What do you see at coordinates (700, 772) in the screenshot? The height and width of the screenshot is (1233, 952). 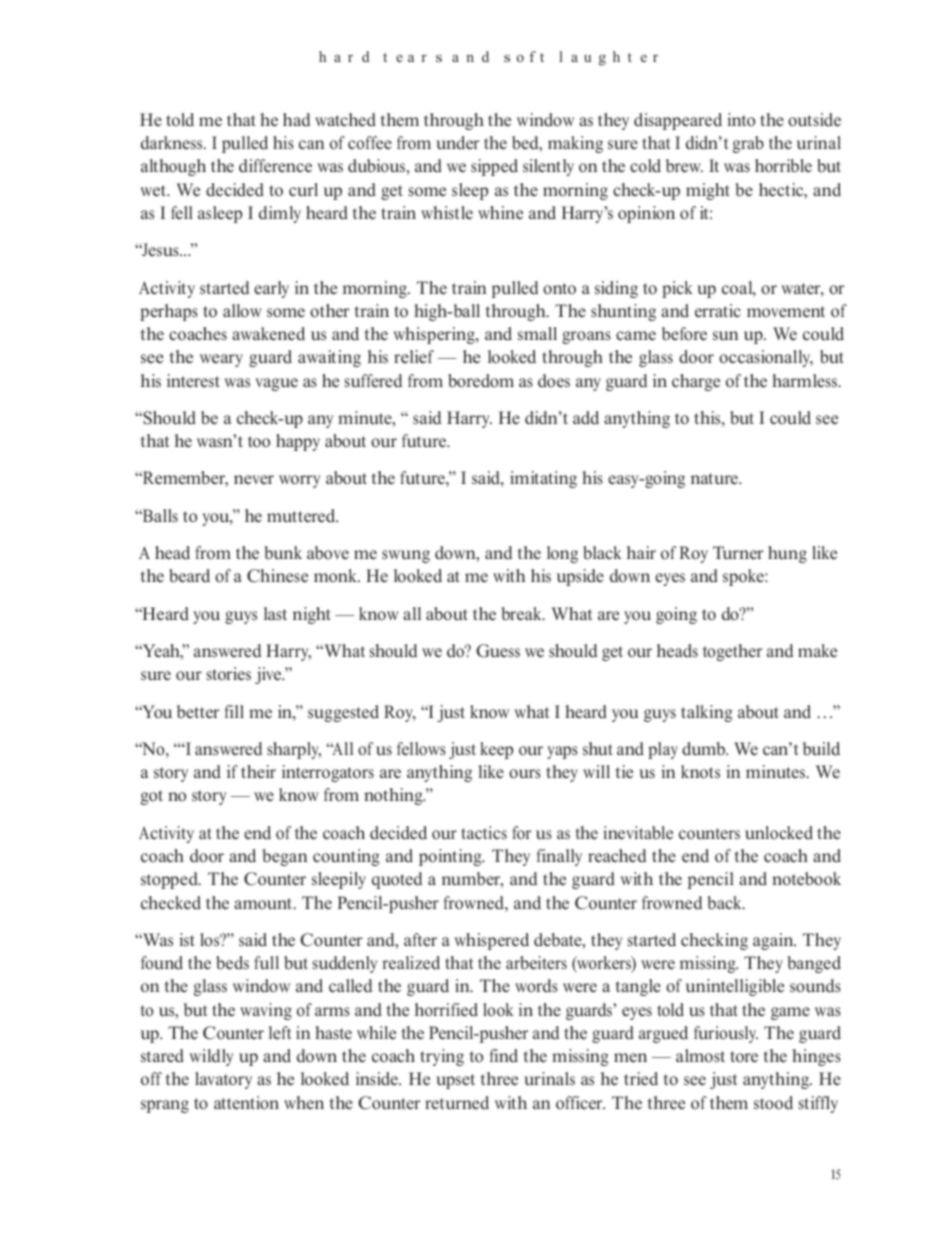 I see `knots` at bounding box center [700, 772].
